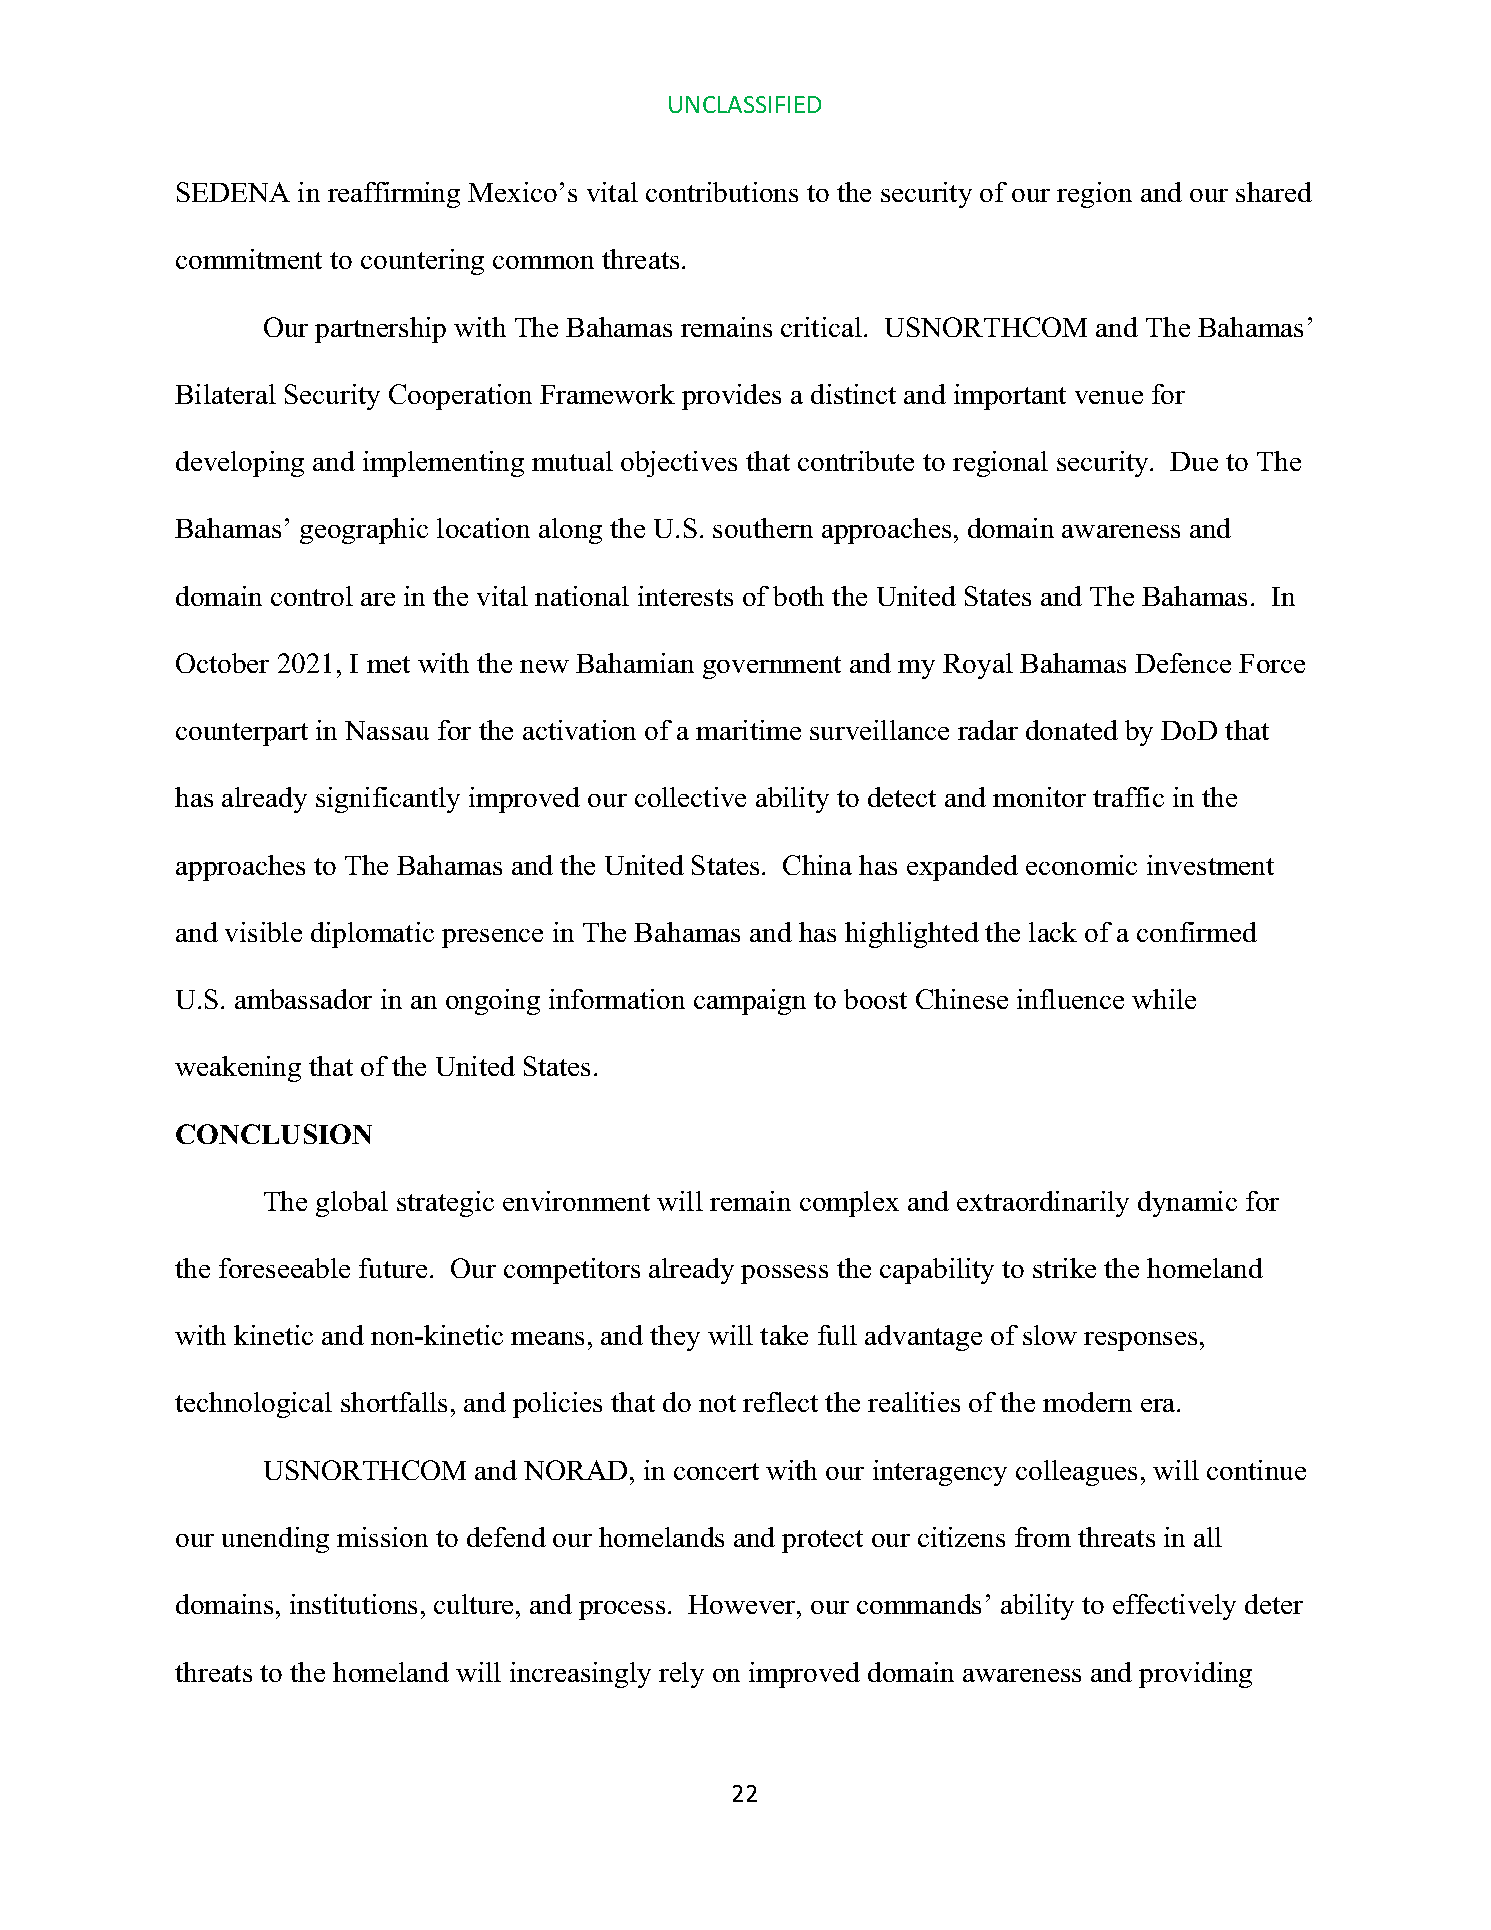 Image resolution: width=1491 pixels, height=1930 pixels. Describe the element at coordinates (1194, 461) in the document. I see `Due` at that location.
